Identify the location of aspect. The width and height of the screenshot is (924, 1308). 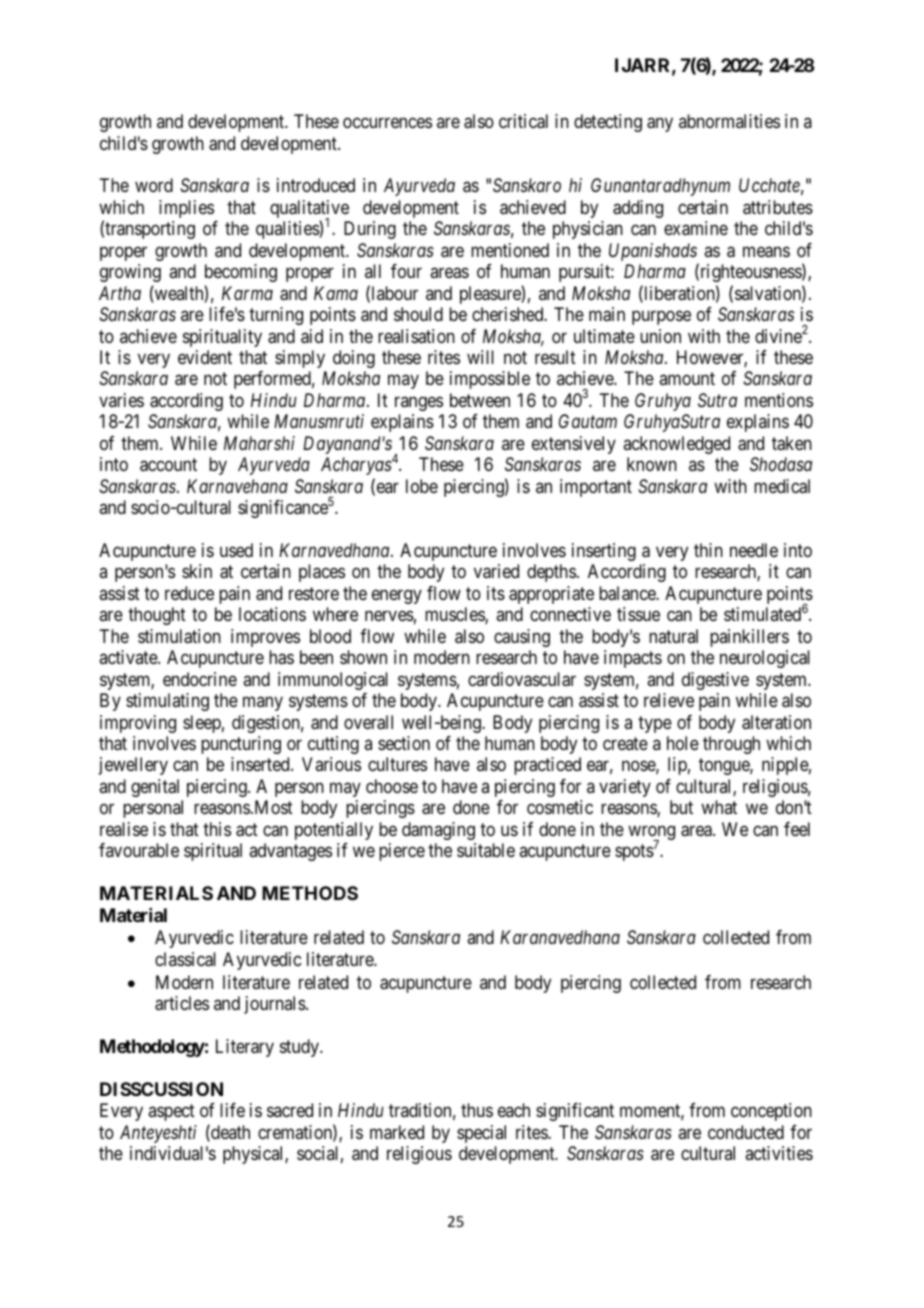
(171, 1112).
